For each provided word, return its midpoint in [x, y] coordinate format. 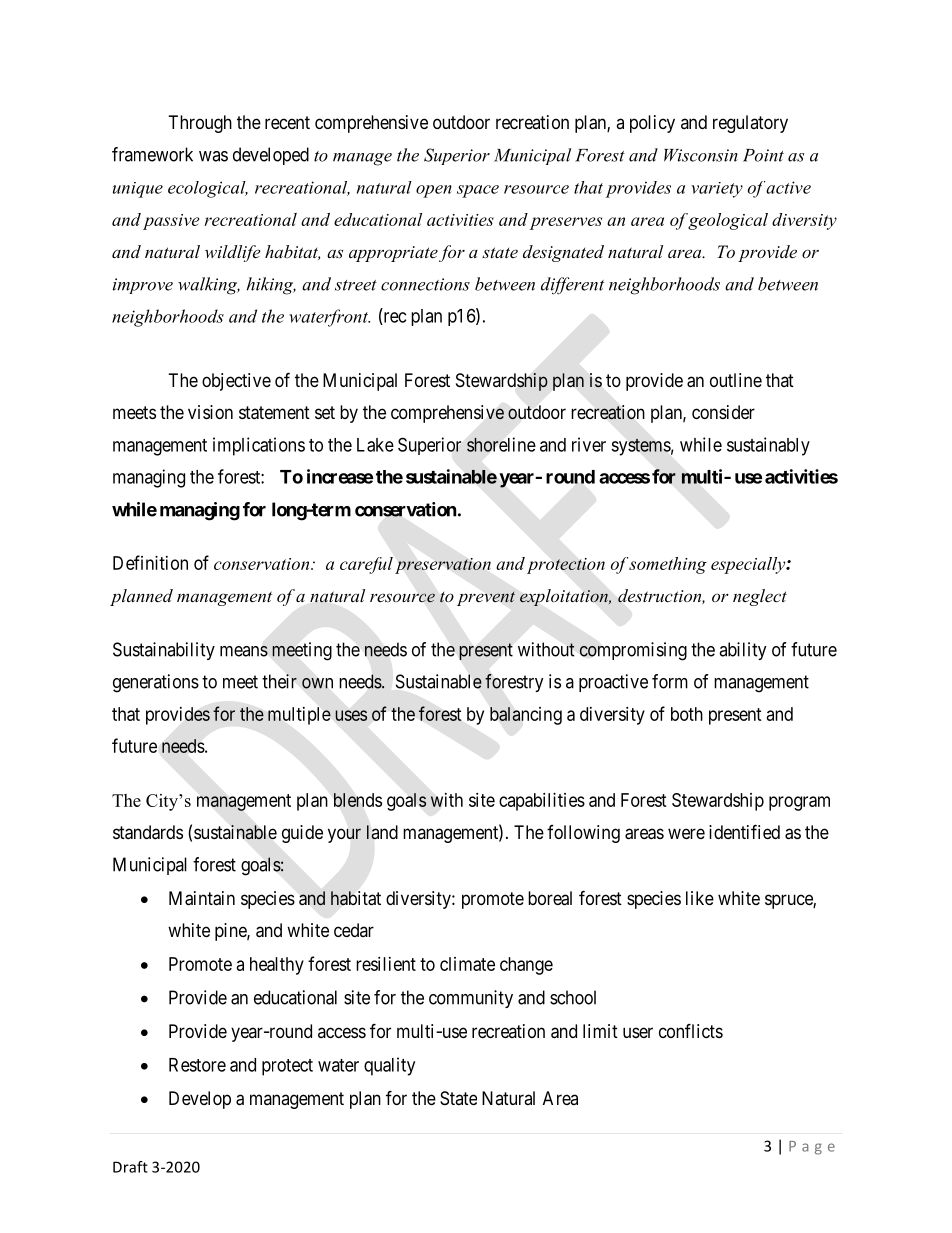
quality [389, 1066]
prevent [486, 598]
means [244, 651]
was [213, 156]
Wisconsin [701, 155]
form [670, 681]
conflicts [691, 1030]
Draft [130, 1167]
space [478, 191]
